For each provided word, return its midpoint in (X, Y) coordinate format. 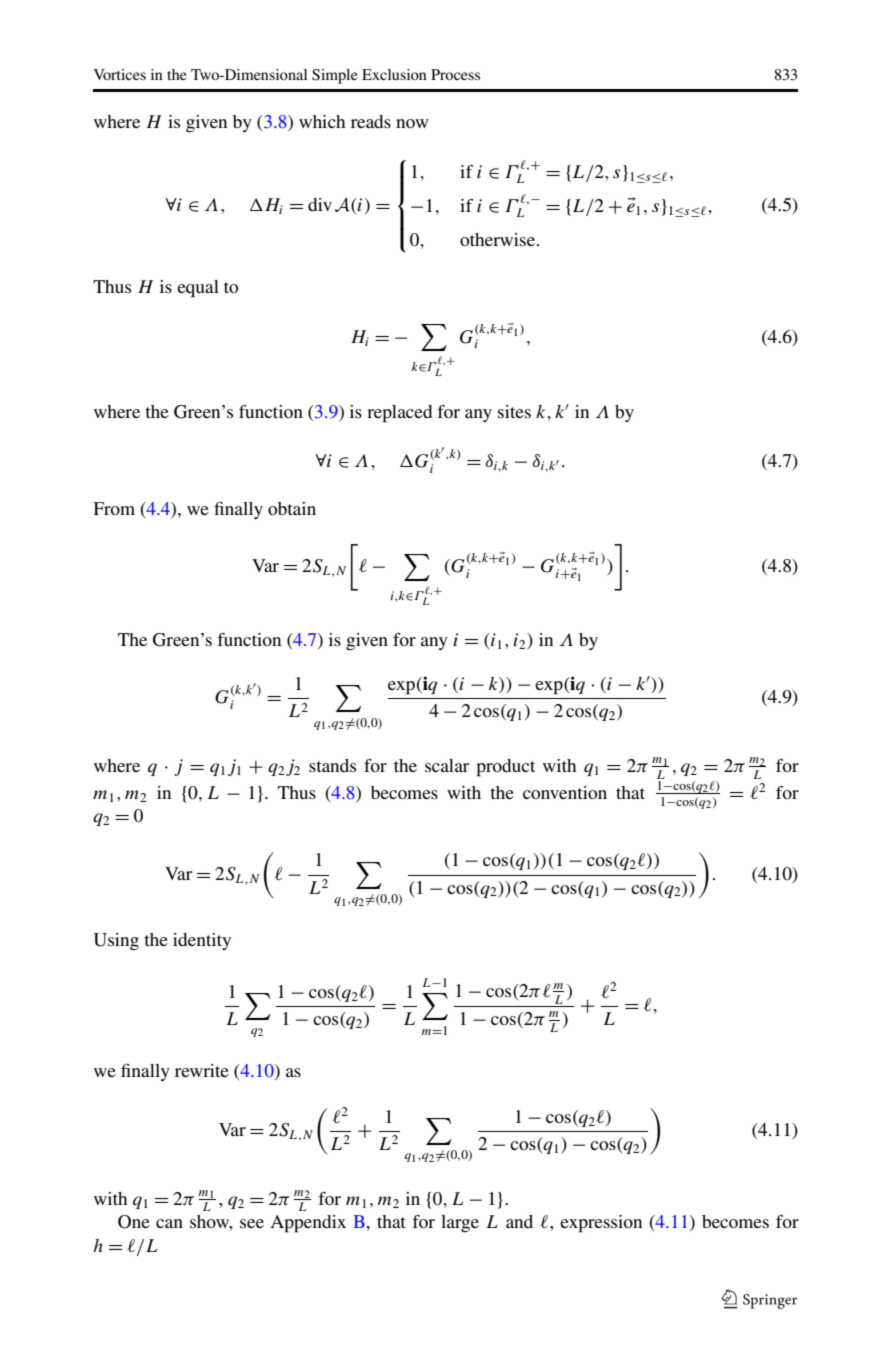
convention (565, 792)
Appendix (308, 1224)
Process (455, 74)
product (505, 768)
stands (332, 765)
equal (198, 289)
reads (371, 121)
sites (514, 411)
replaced (399, 414)
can (169, 1223)
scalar (447, 765)
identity (202, 941)
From (114, 508)
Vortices (120, 74)
